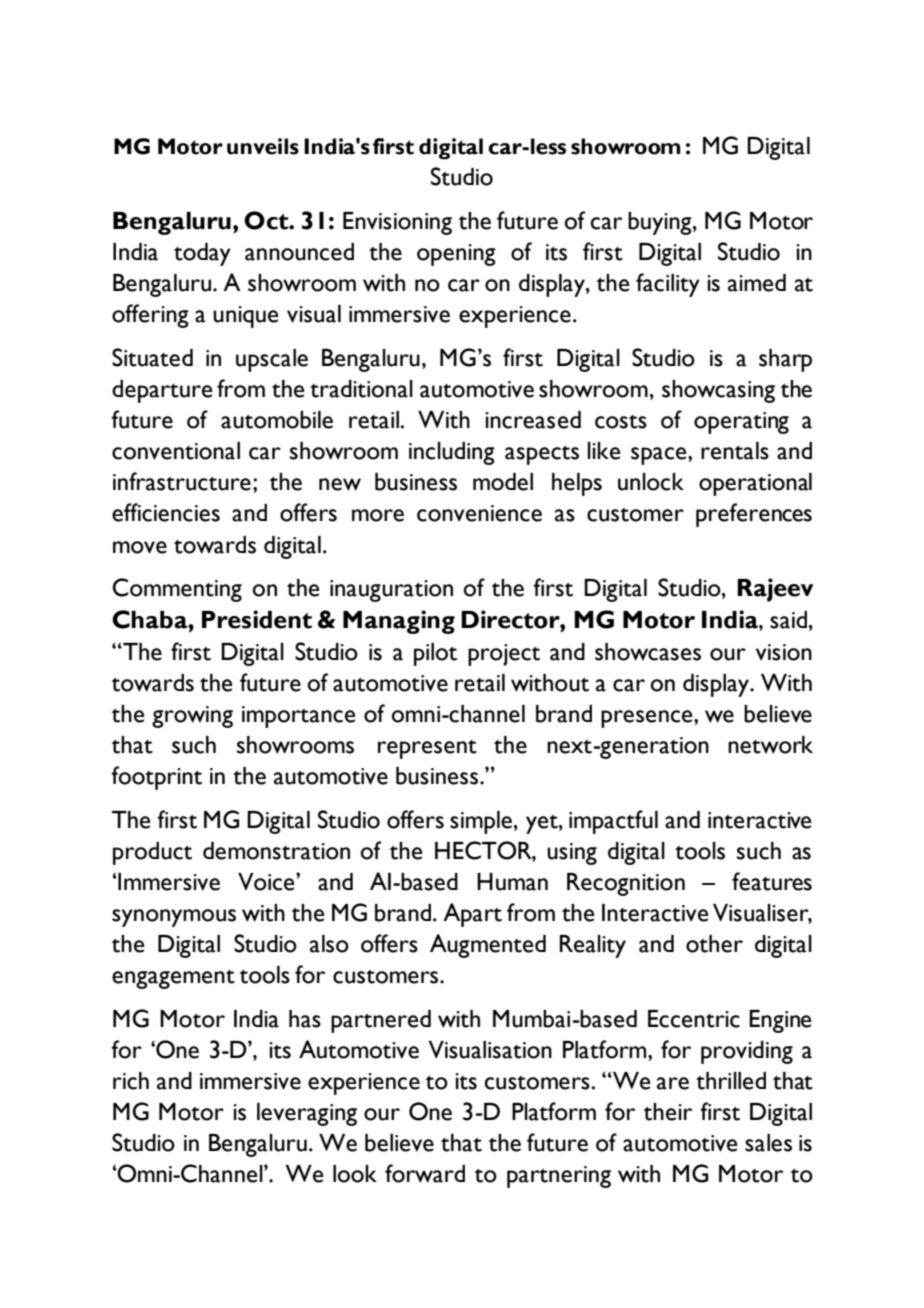  I want to click on convenience, so click(479, 513).
